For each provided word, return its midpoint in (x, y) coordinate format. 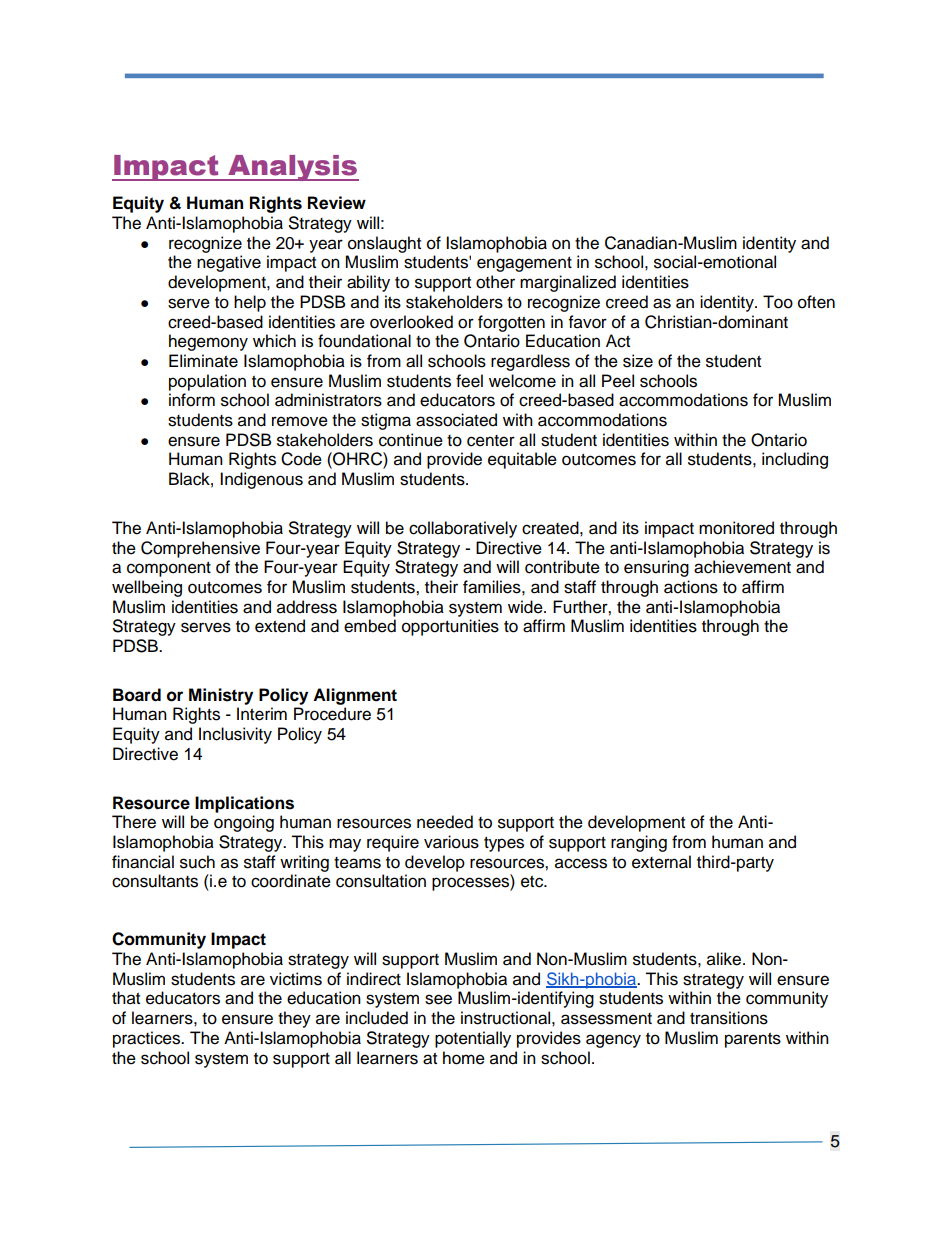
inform (192, 400)
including (795, 460)
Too (778, 302)
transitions (729, 1018)
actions (691, 587)
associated (456, 420)
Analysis (292, 168)
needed (445, 822)
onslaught (384, 244)
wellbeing (147, 588)
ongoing (244, 823)
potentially (473, 1039)
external (661, 862)
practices (148, 1039)
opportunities (450, 627)
